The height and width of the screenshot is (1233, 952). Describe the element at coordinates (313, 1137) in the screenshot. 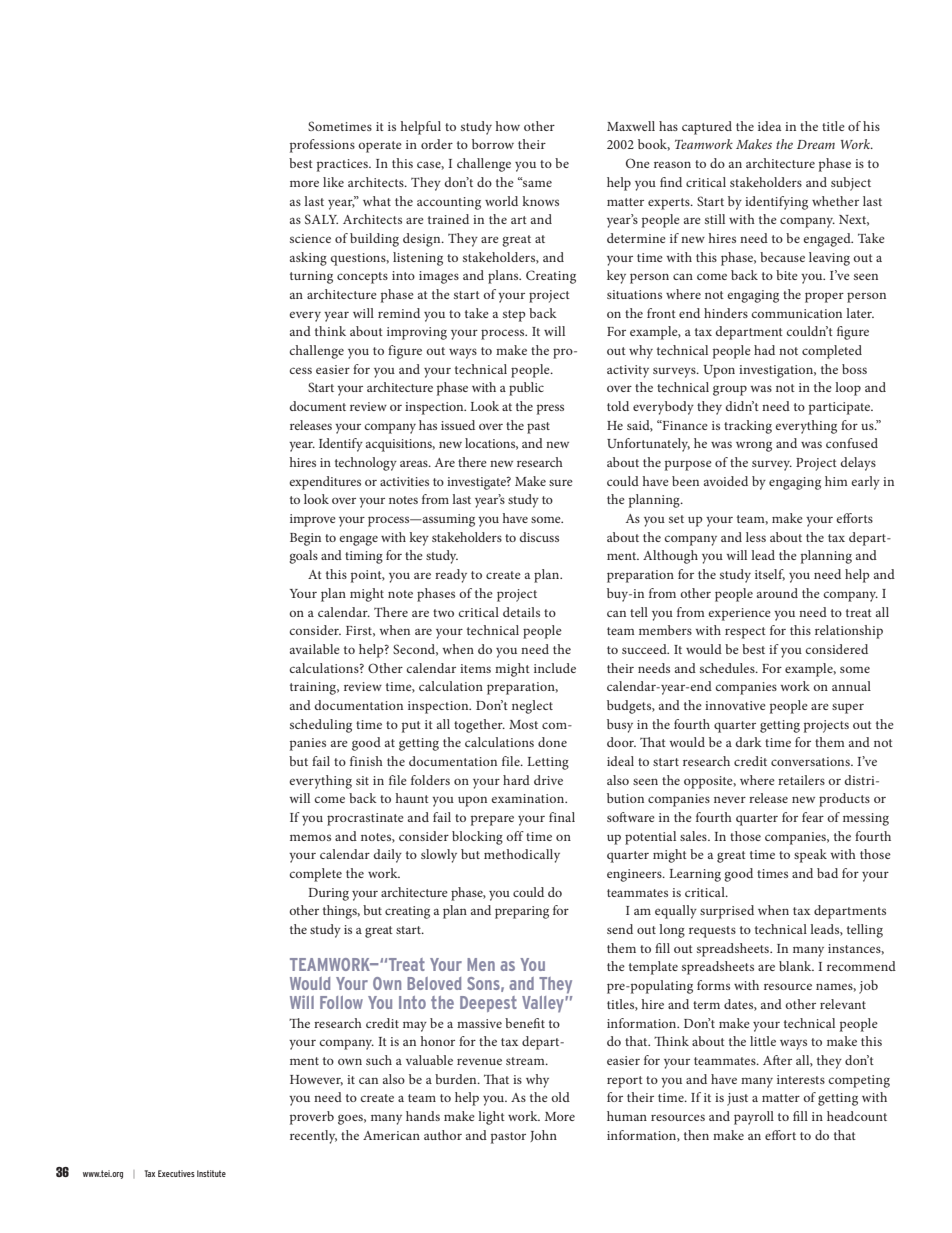

I see `recently` at that location.
